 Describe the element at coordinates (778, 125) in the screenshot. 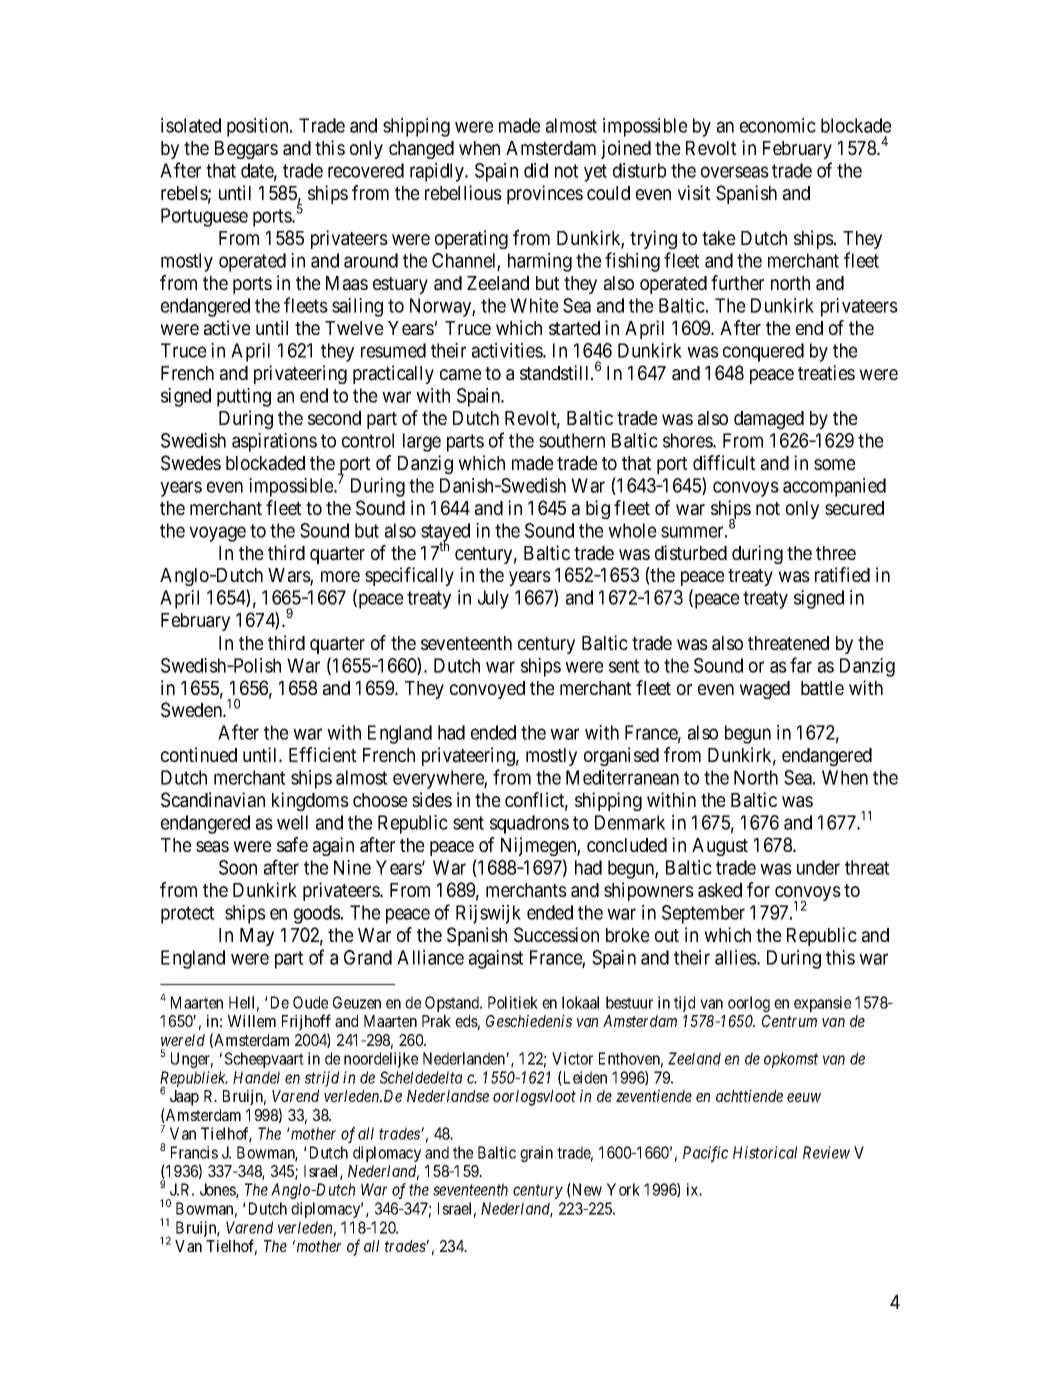

I see `economic` at that location.
